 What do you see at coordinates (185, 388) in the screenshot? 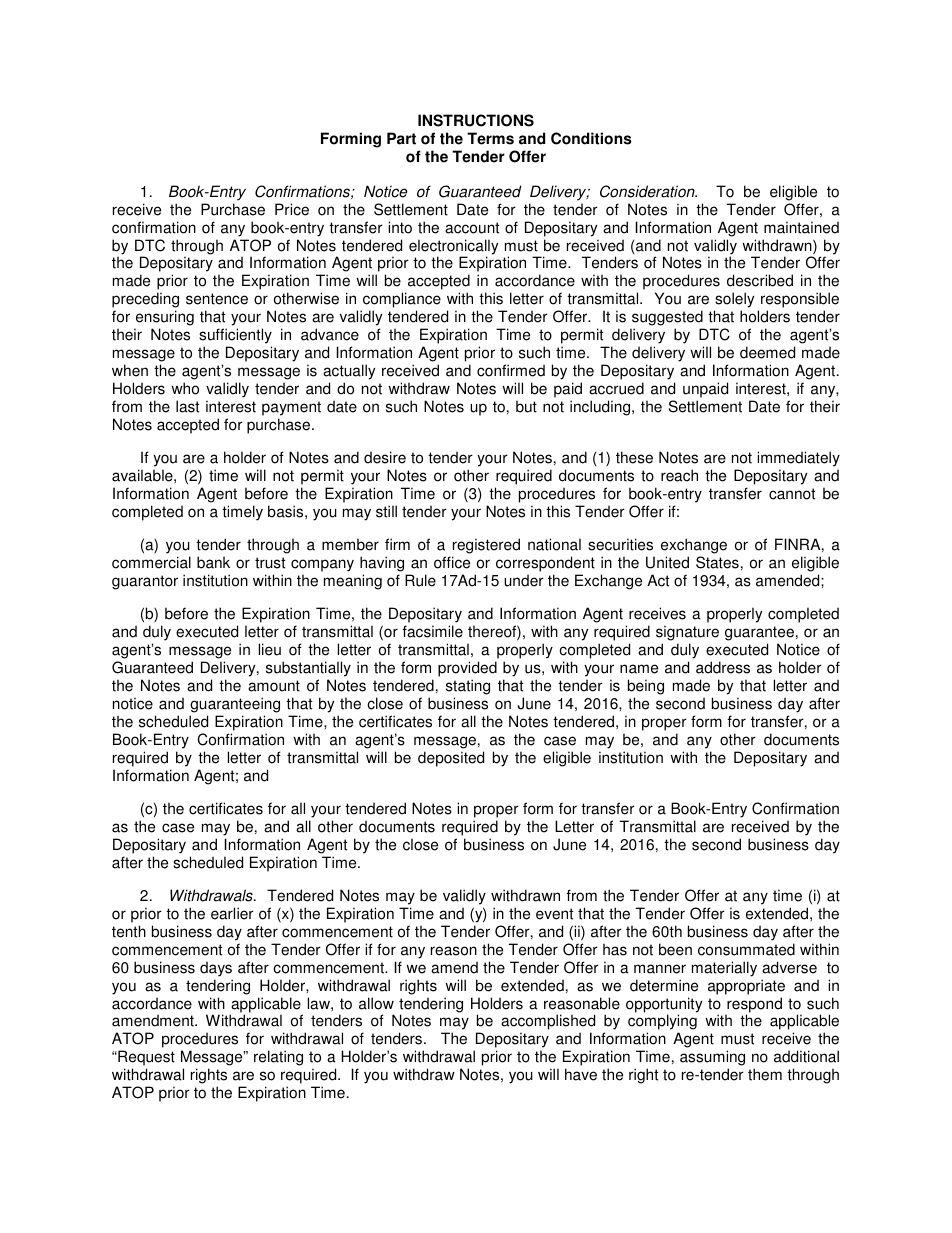
I see `who` at bounding box center [185, 388].
